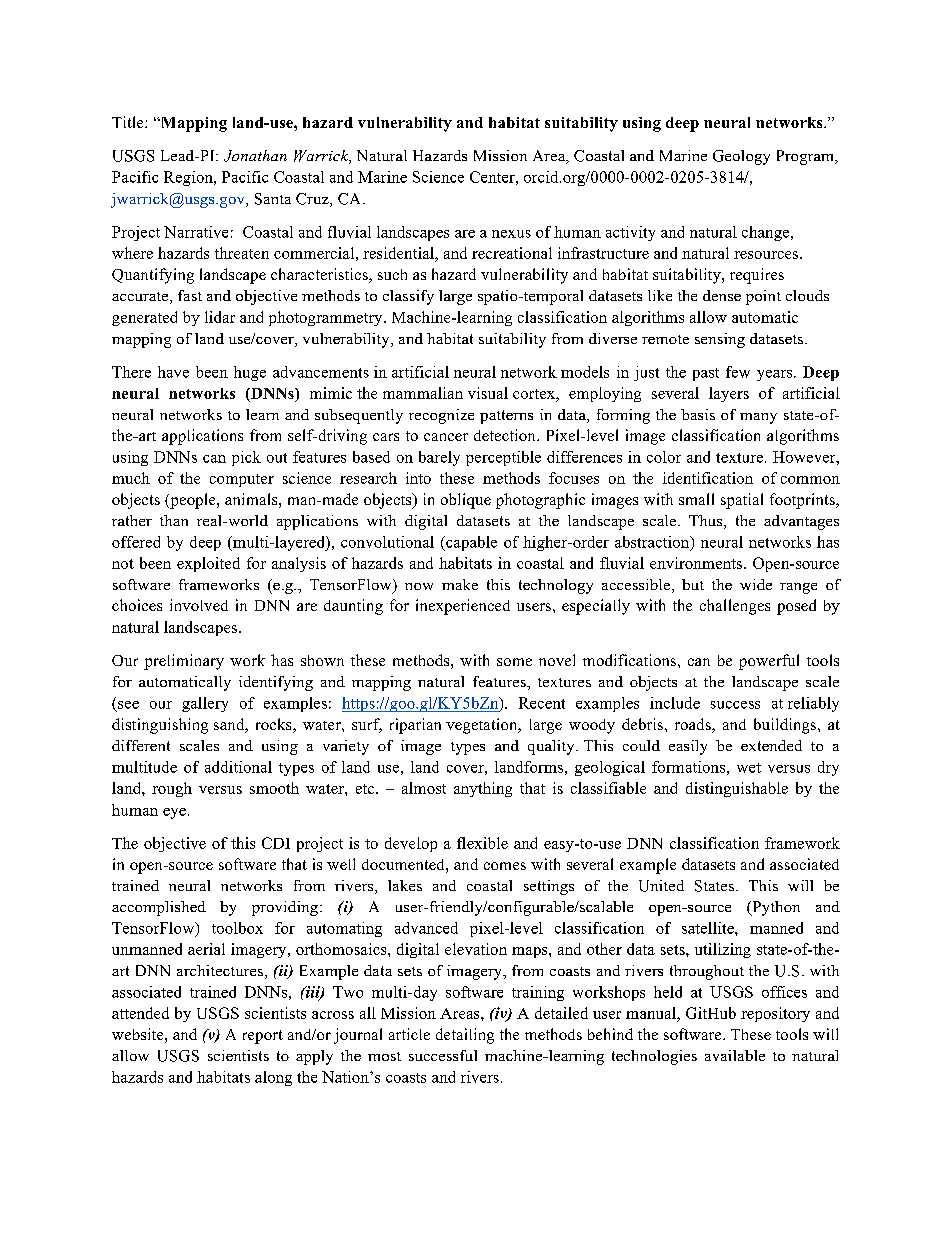  What do you see at coordinates (741, 157) in the image?
I see `Geology` at bounding box center [741, 157].
